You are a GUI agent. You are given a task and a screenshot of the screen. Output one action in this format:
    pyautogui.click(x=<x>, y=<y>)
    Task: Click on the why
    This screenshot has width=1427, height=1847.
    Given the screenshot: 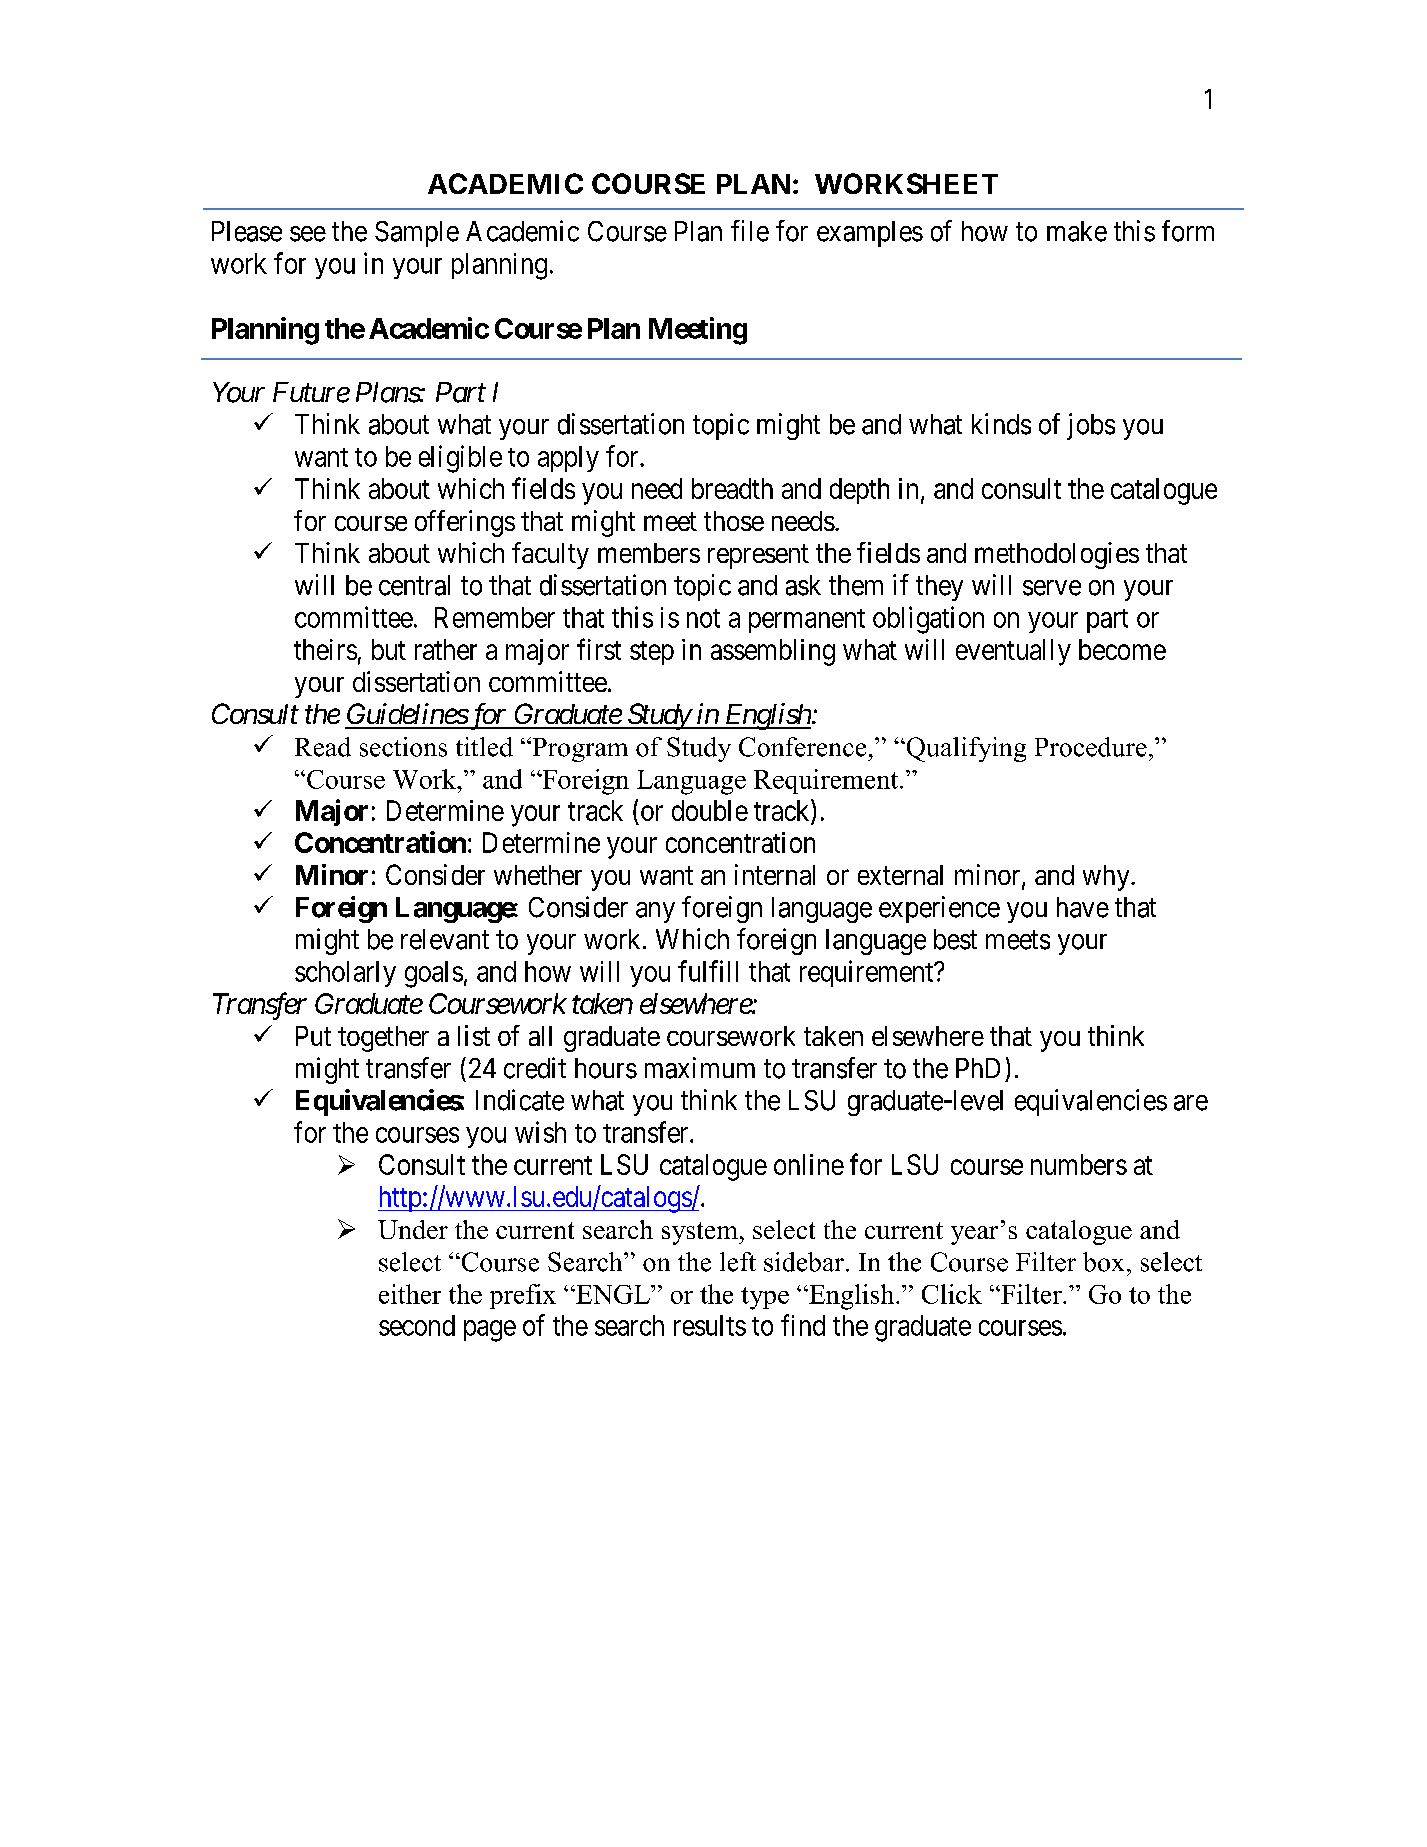 What is the action you would take?
    pyautogui.click(x=1107, y=878)
